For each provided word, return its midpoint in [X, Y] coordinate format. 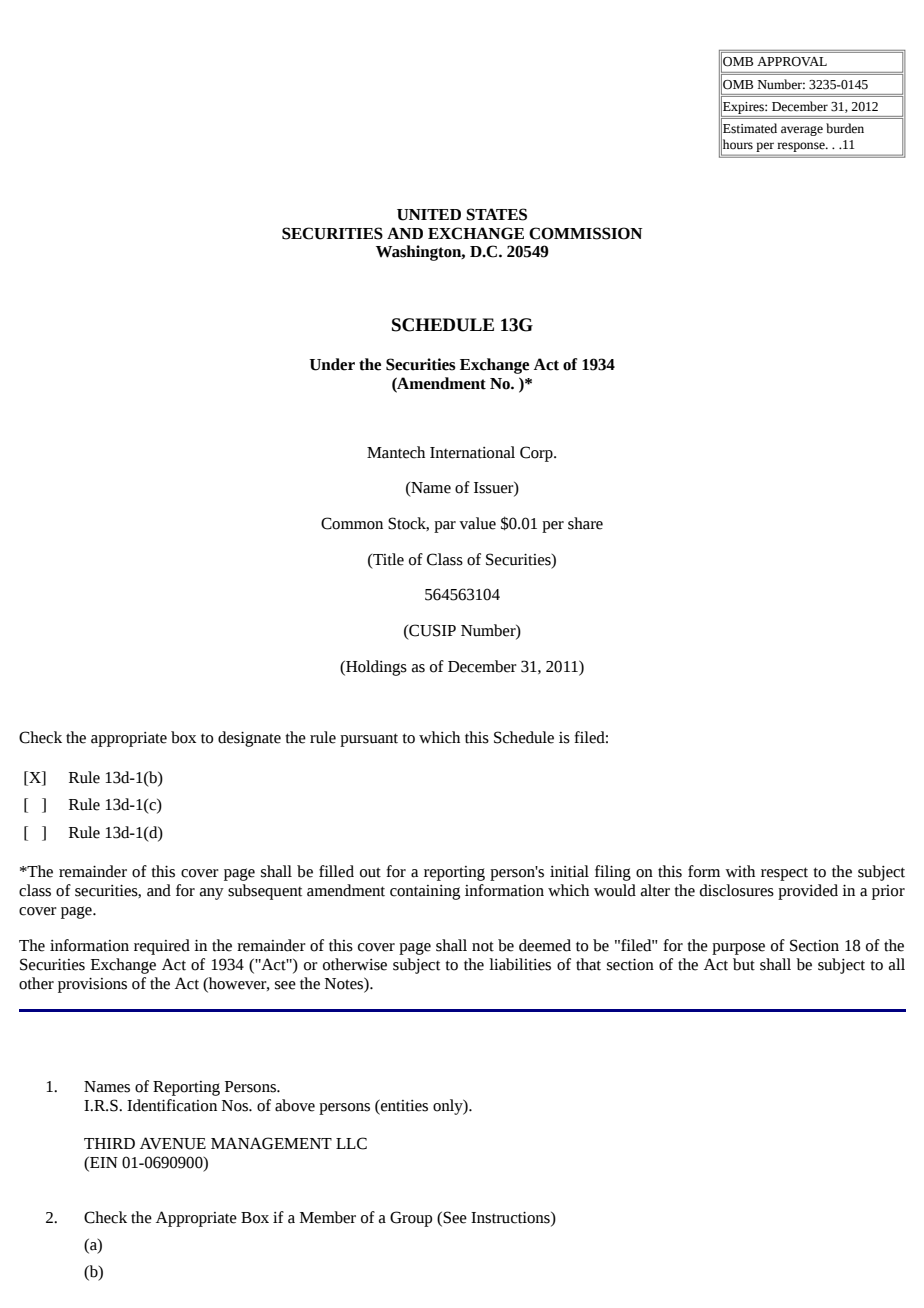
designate [249, 739]
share [585, 523]
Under [332, 364]
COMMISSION [585, 233]
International [472, 452]
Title [387, 559]
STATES [496, 214]
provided [808, 892]
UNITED [429, 215]
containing [425, 892]
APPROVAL [792, 62]
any [212, 894]
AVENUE [173, 1143]
